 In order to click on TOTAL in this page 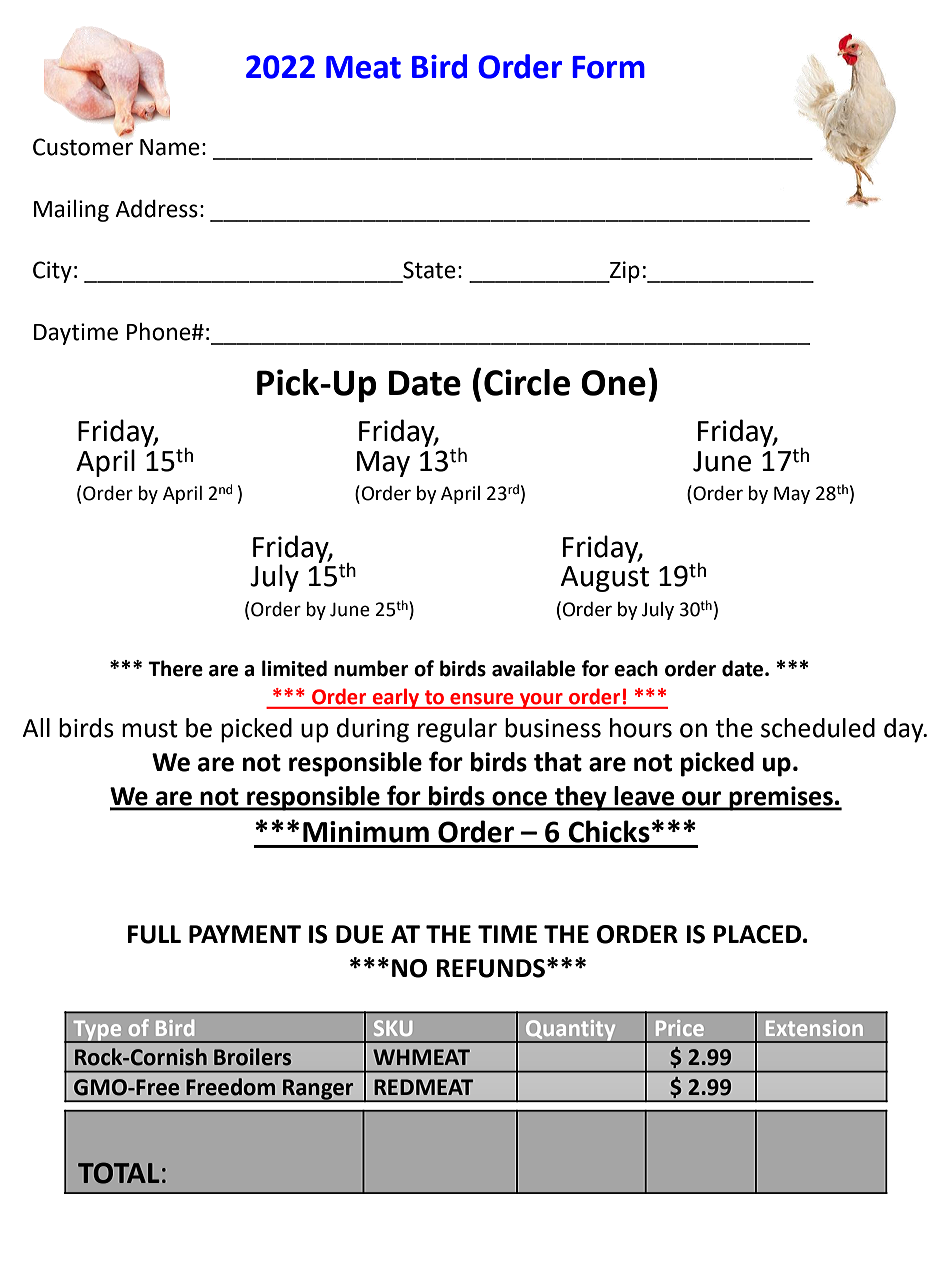, I will do `click(118, 1173)`.
